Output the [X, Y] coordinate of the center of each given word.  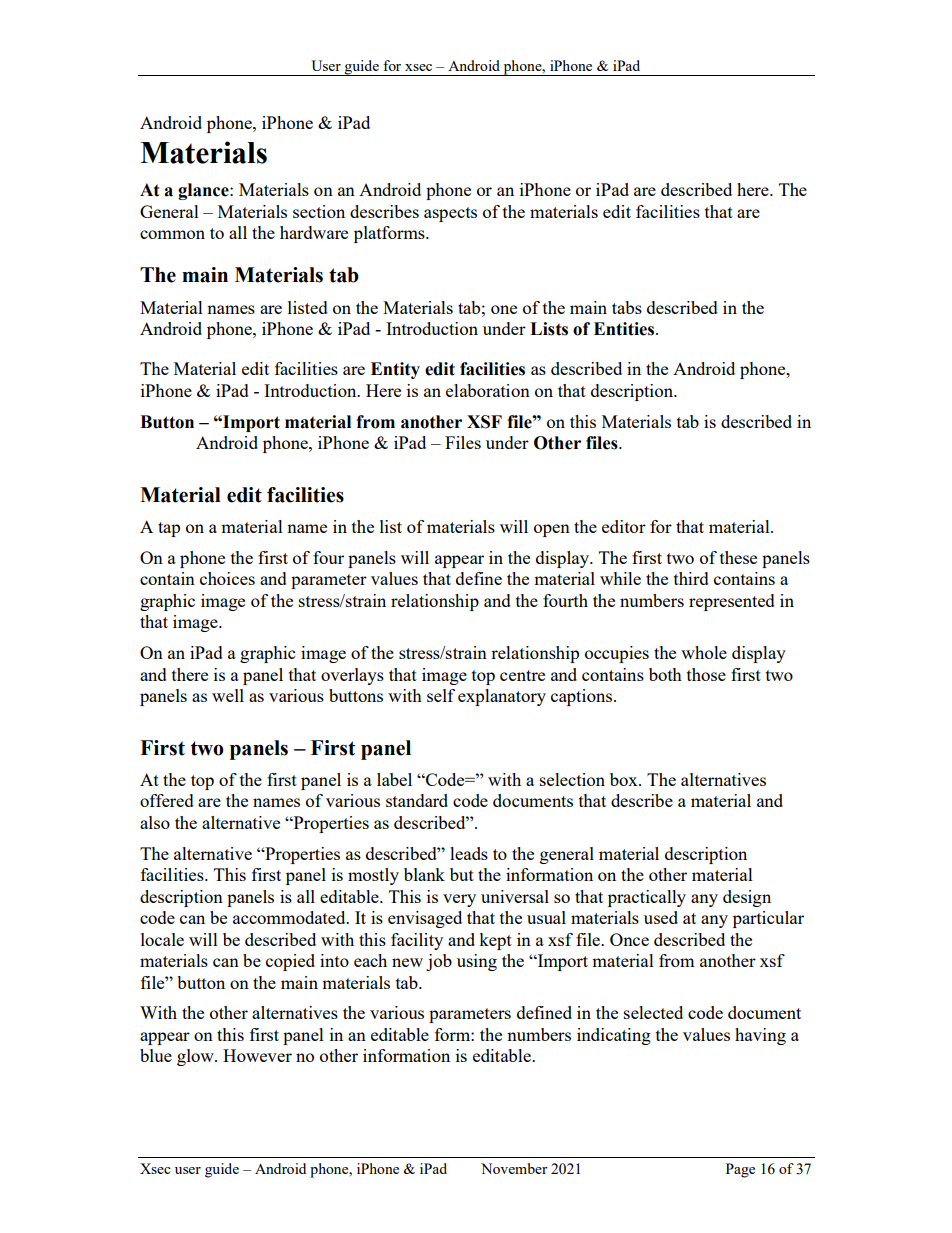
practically [647, 898]
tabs [627, 307]
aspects [450, 214]
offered [167, 800]
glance [204, 191]
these [738, 557]
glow [196, 1057]
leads [469, 853]
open [552, 530]
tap [169, 529]
